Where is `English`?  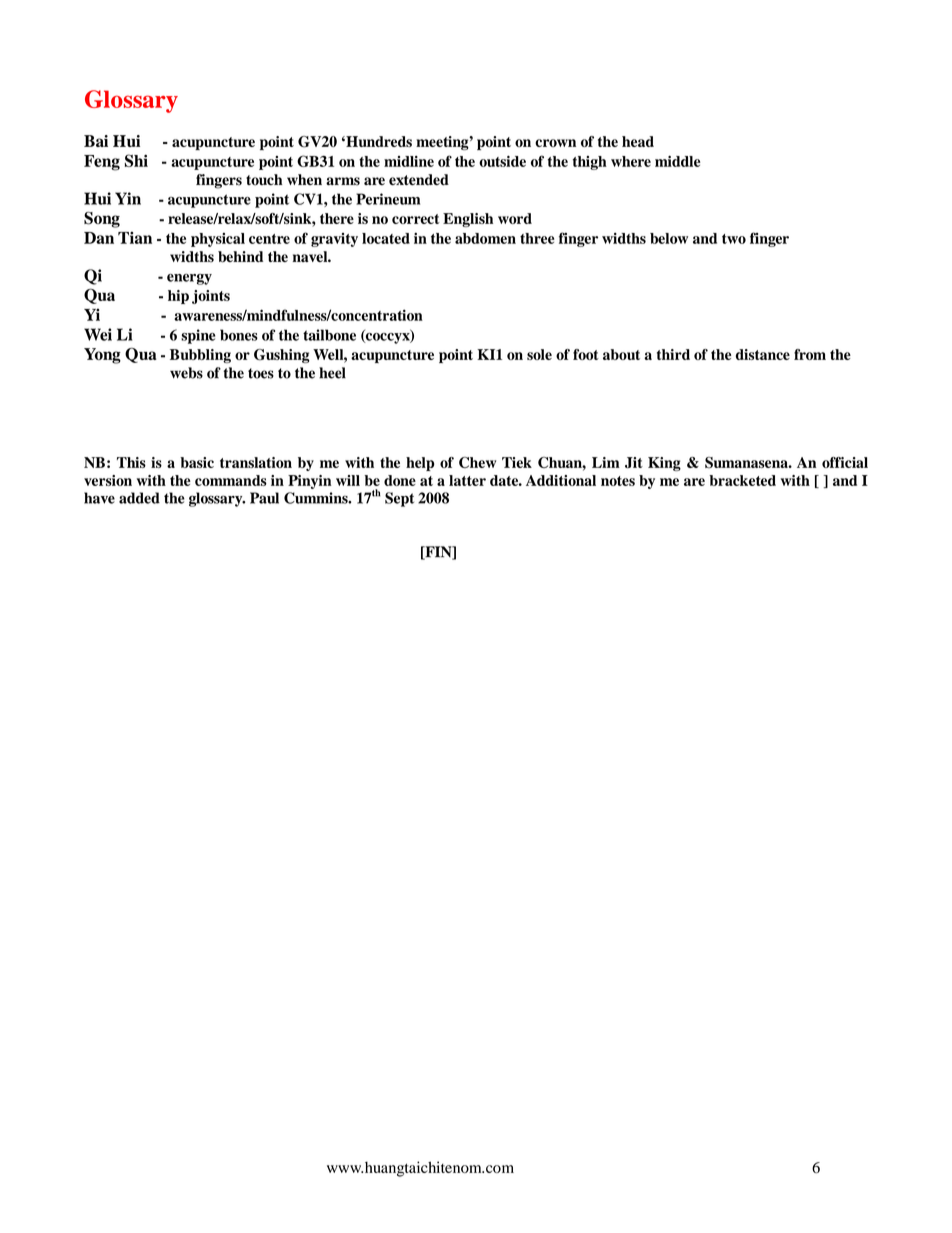 English is located at coordinates (468, 220).
